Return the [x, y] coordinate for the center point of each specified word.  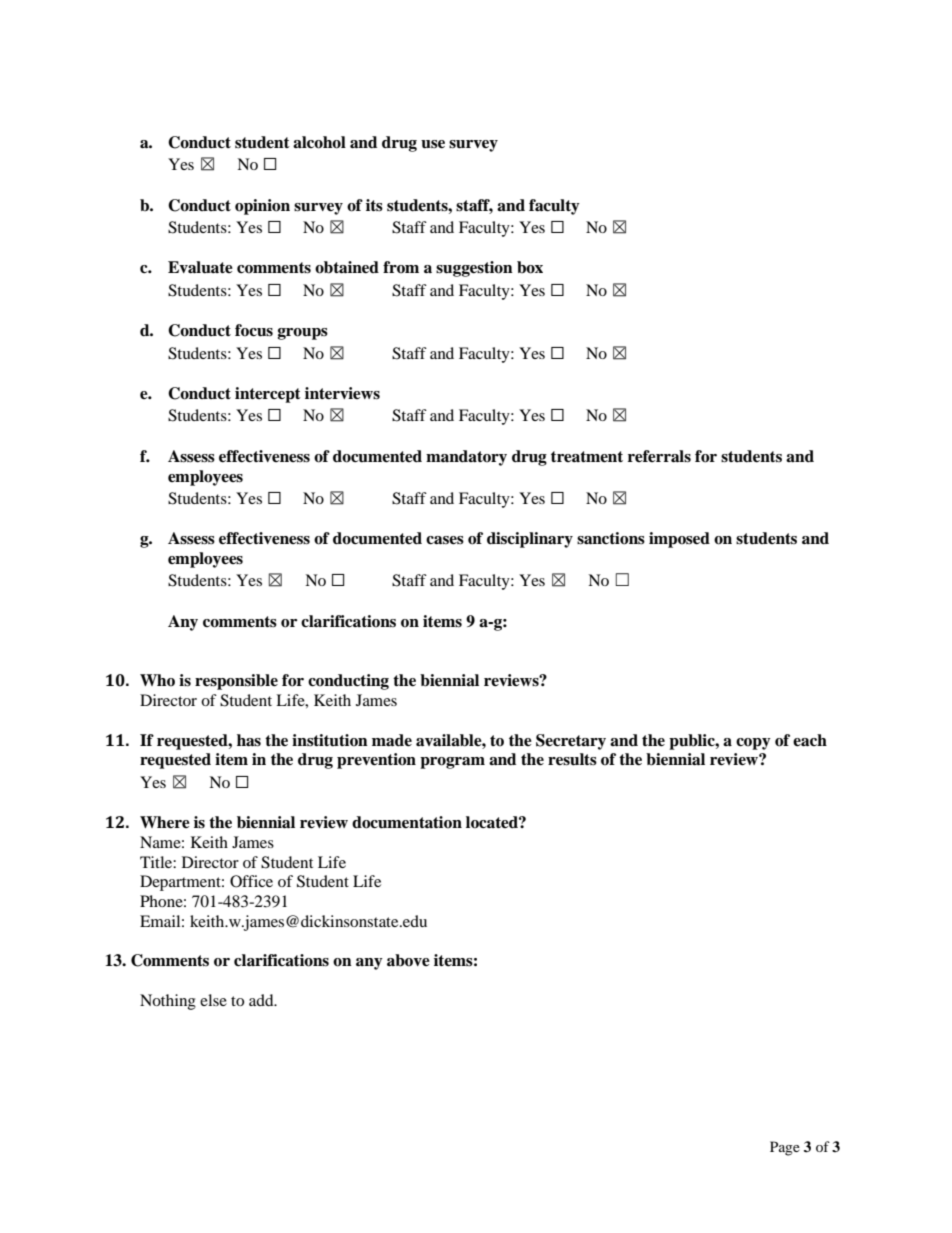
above [408, 960]
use [433, 144]
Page [785, 1148]
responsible [236, 682]
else [213, 1000]
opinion [262, 207]
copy [753, 744]
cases [445, 540]
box [530, 267]
